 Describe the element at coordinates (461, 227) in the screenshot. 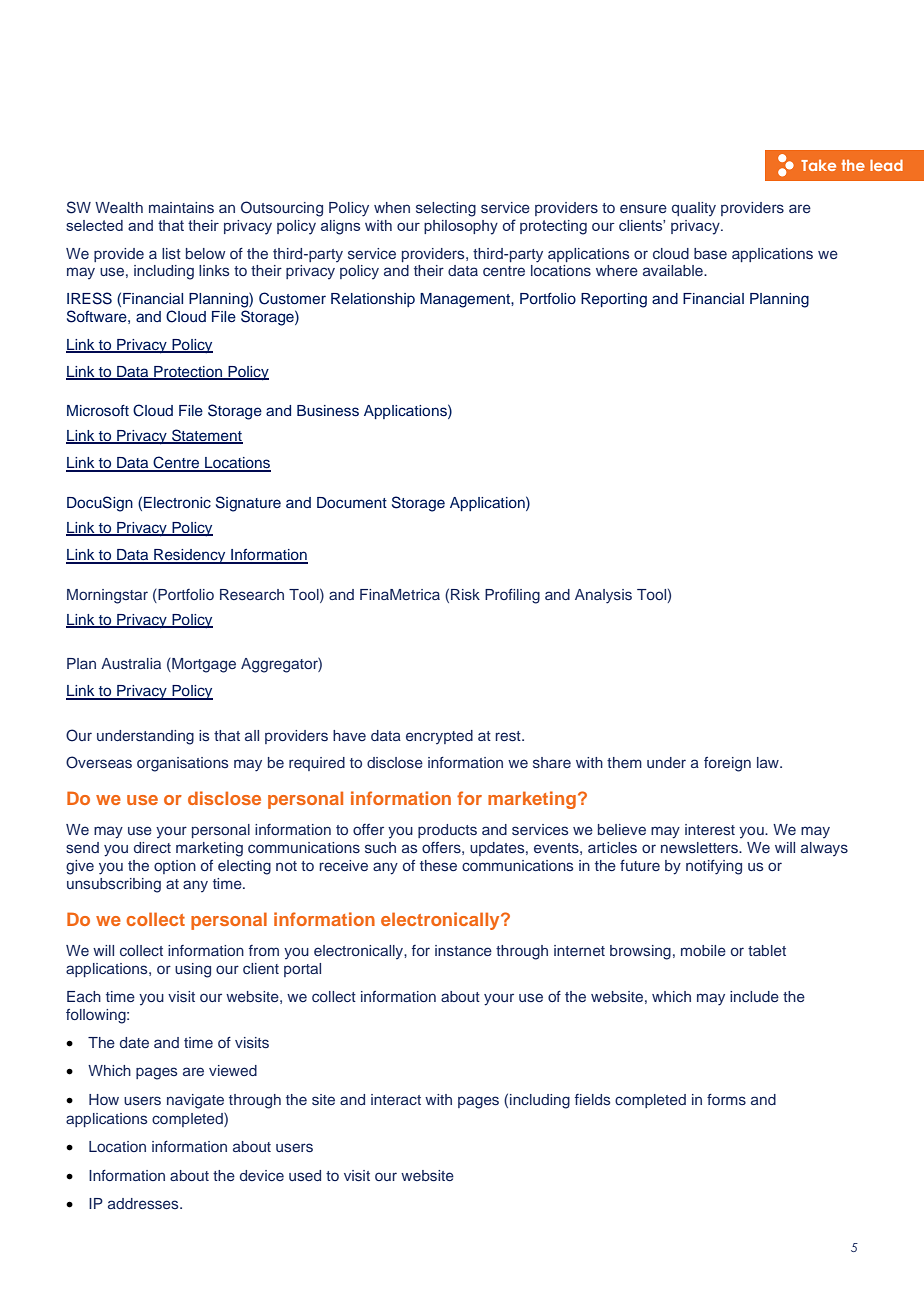

I see `philosophy` at that location.
